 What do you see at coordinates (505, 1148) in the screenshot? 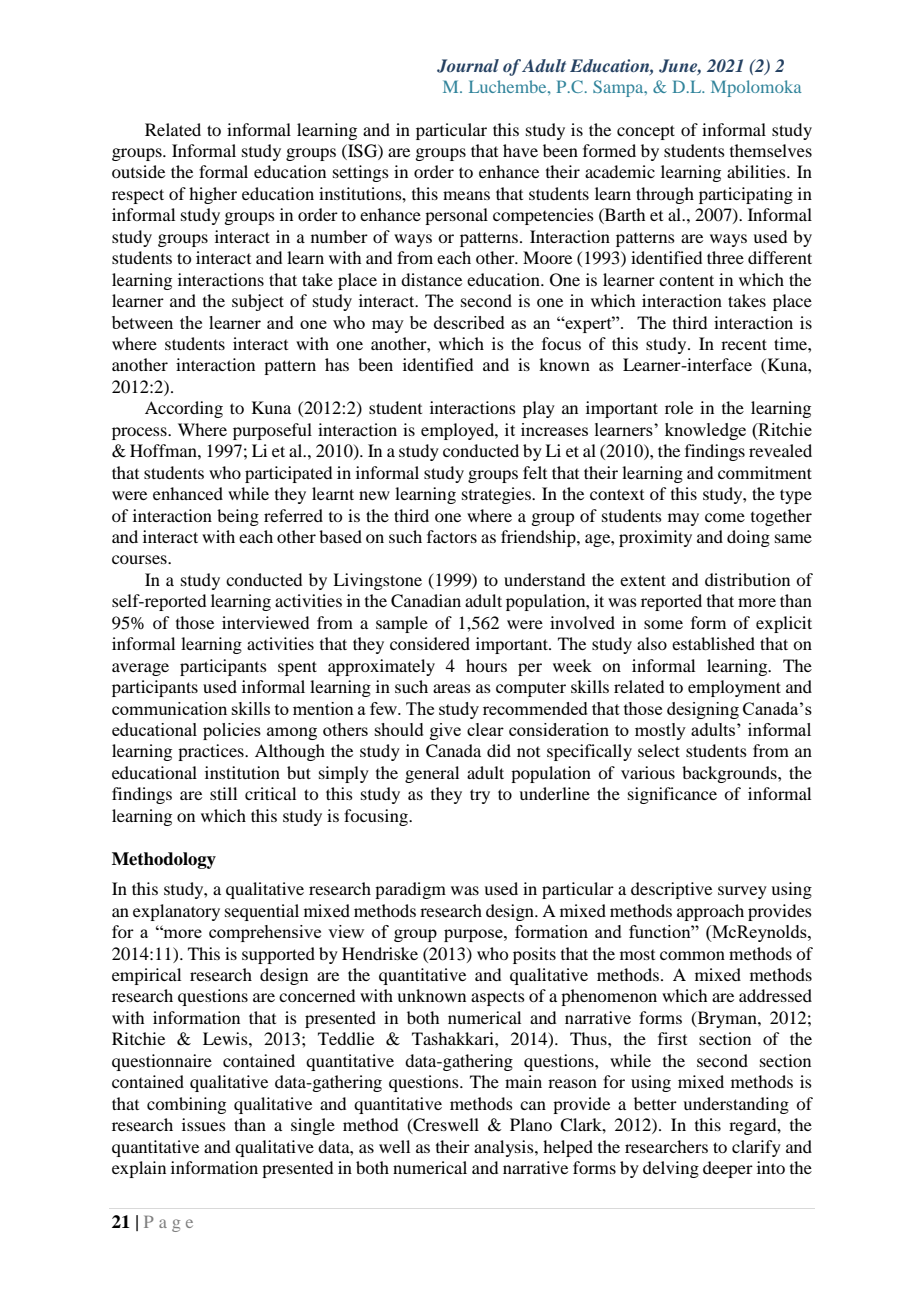
I see `analysis` at bounding box center [505, 1148].
